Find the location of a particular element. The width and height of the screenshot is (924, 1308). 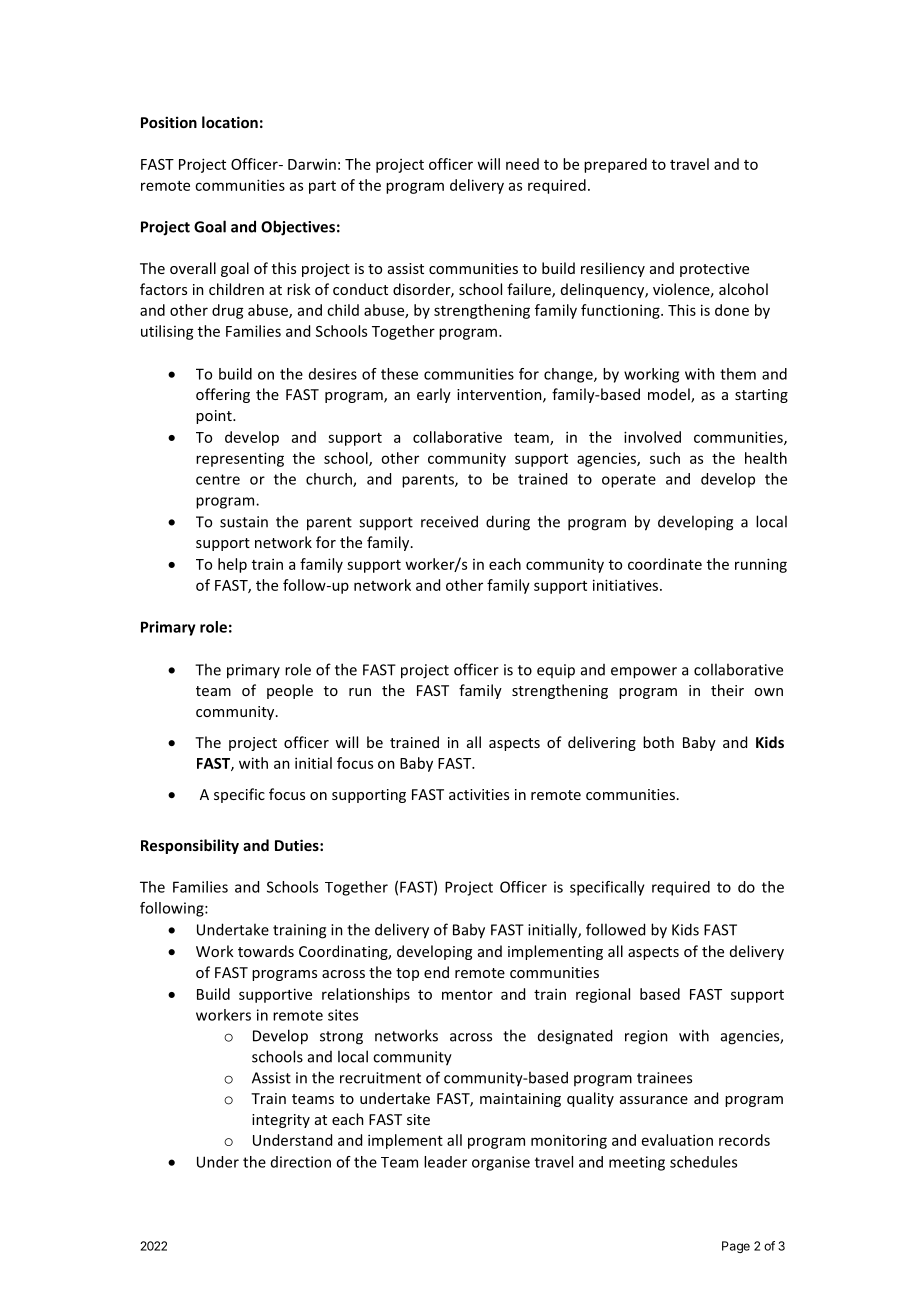

such is located at coordinates (665, 458).
